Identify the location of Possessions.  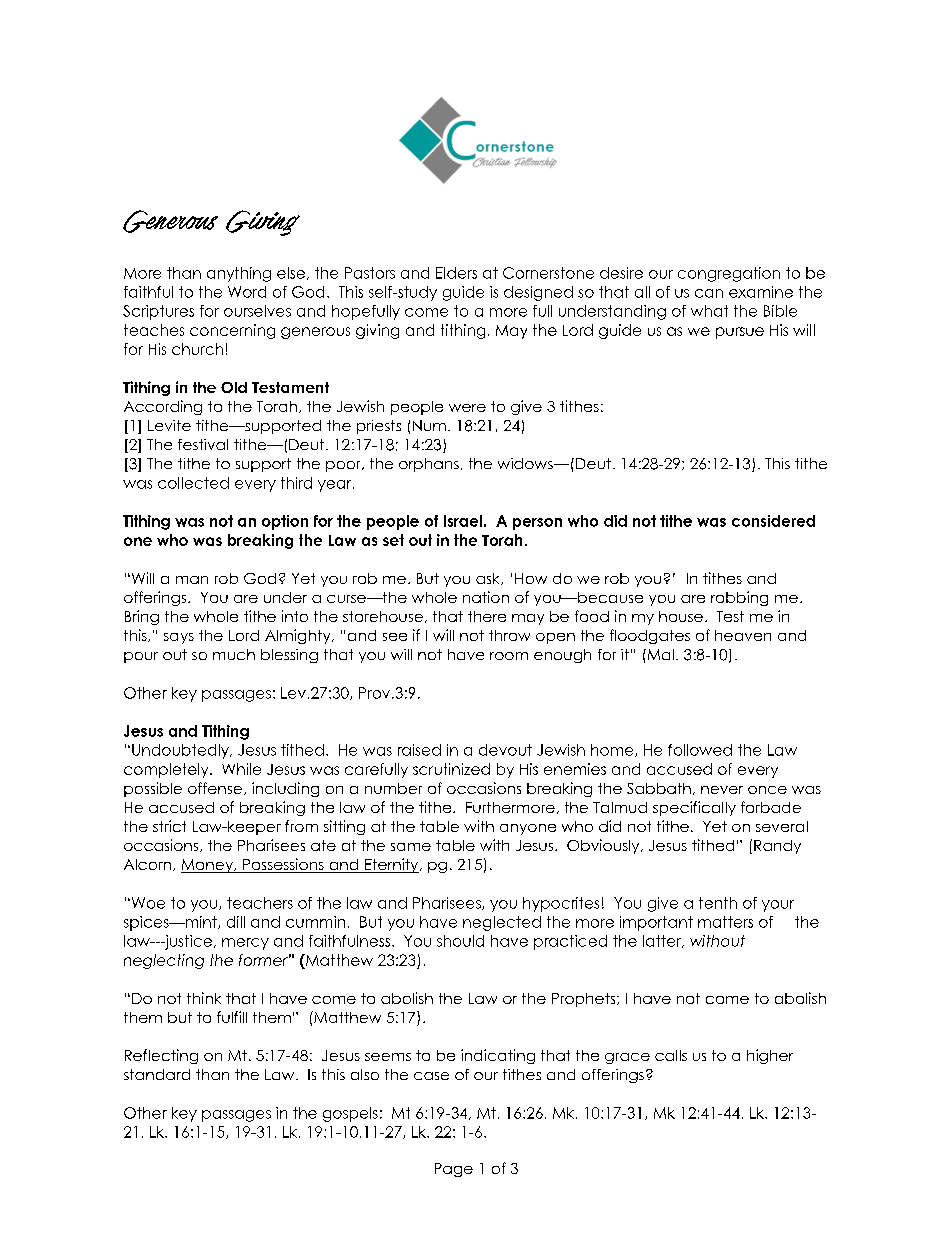
(283, 865).
